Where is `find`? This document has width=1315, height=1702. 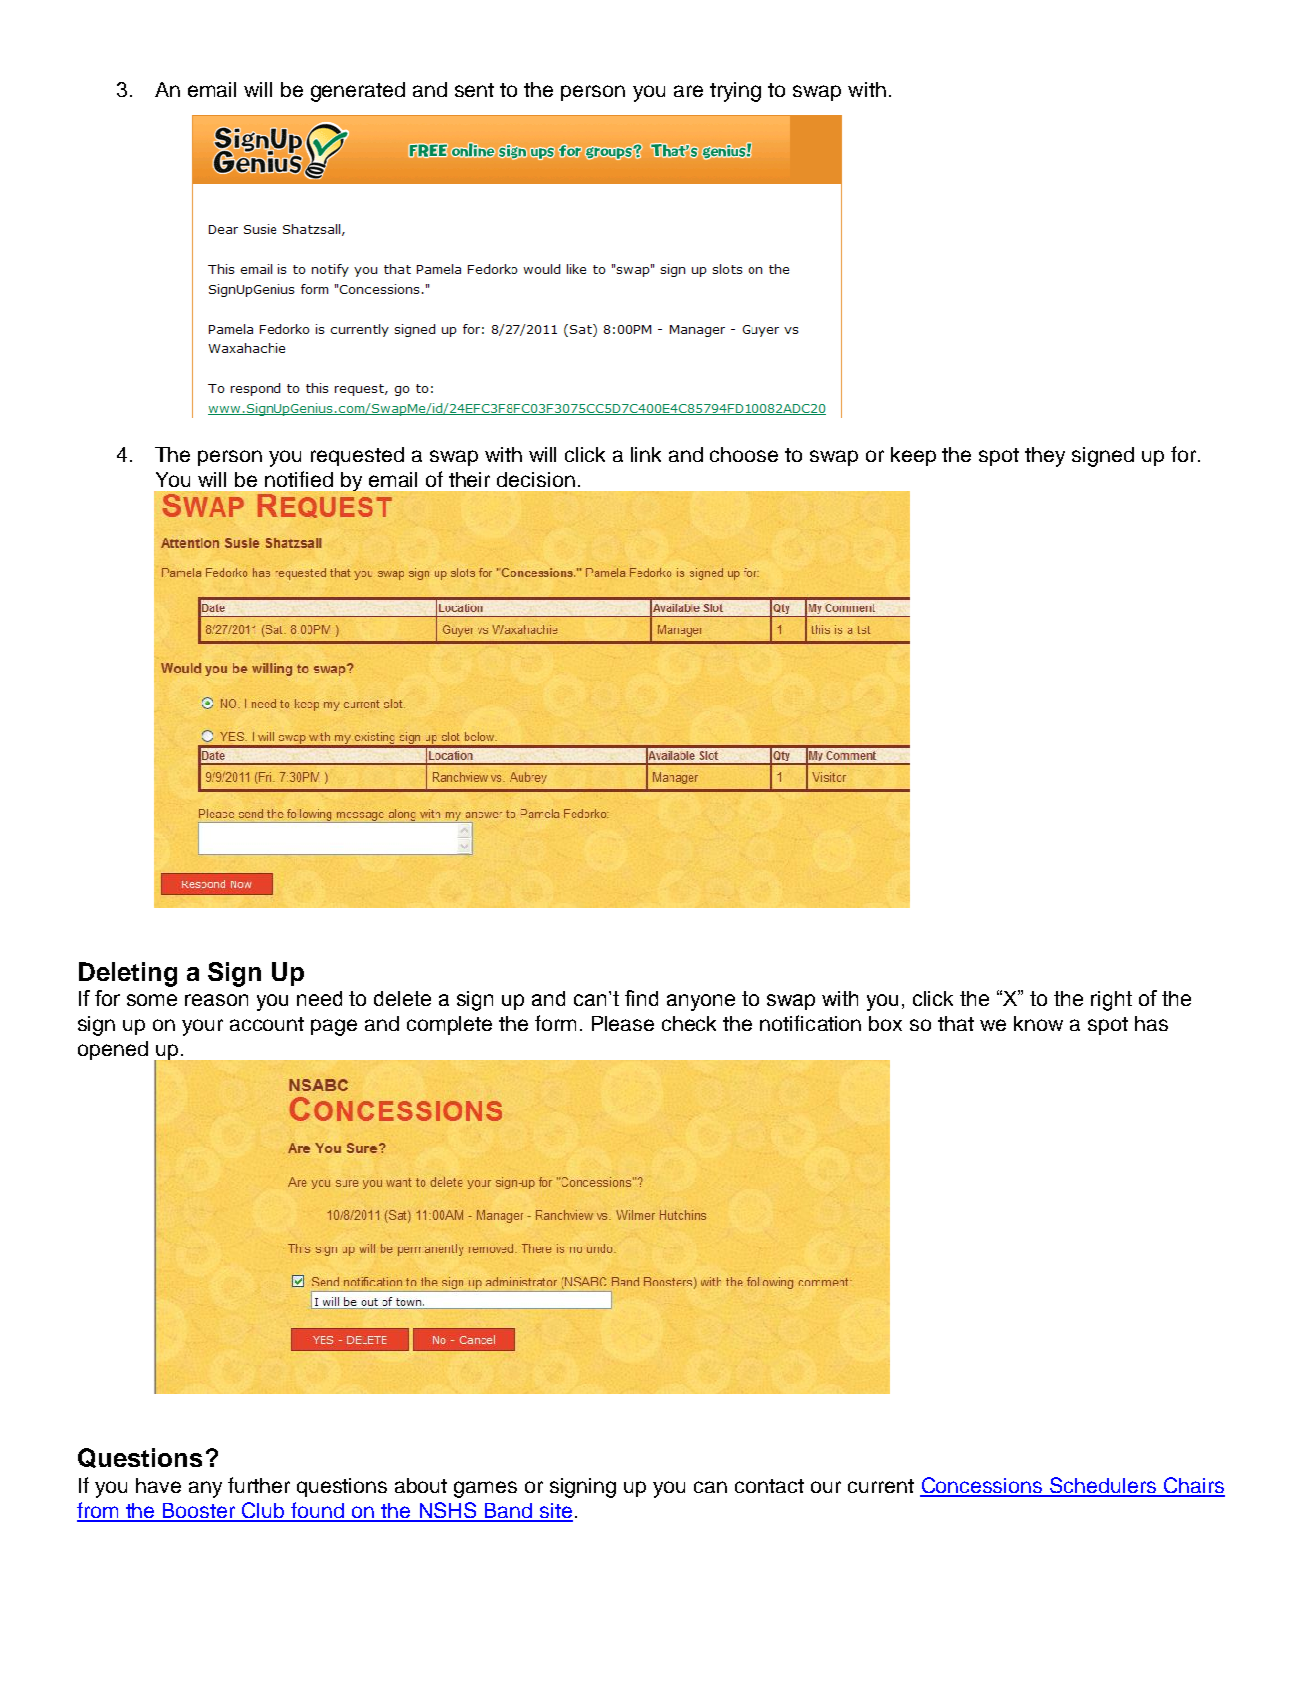
find is located at coordinates (641, 998).
